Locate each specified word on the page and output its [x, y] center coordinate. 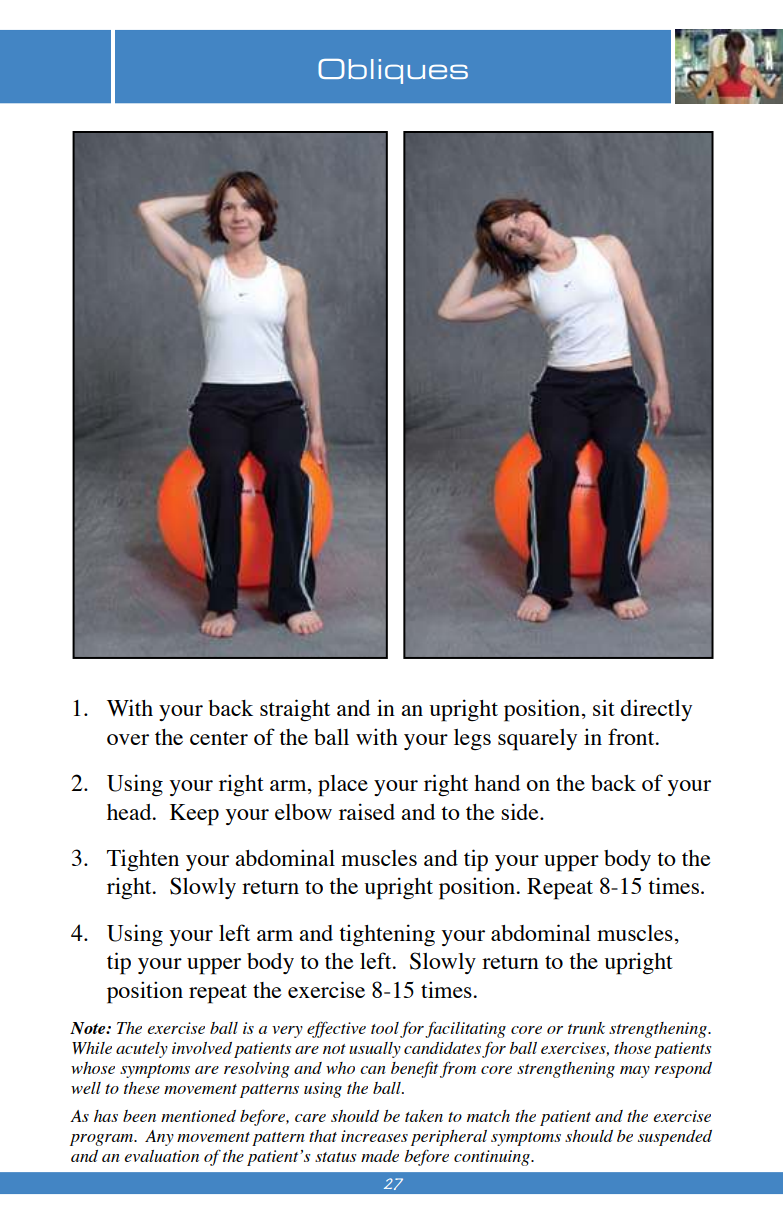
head [130, 812]
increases [374, 1136]
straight [295, 710]
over [128, 739]
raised [367, 811]
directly [656, 710]
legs [472, 739]
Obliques [393, 71]
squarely [537, 740]
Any [159, 1138]
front [632, 736]
